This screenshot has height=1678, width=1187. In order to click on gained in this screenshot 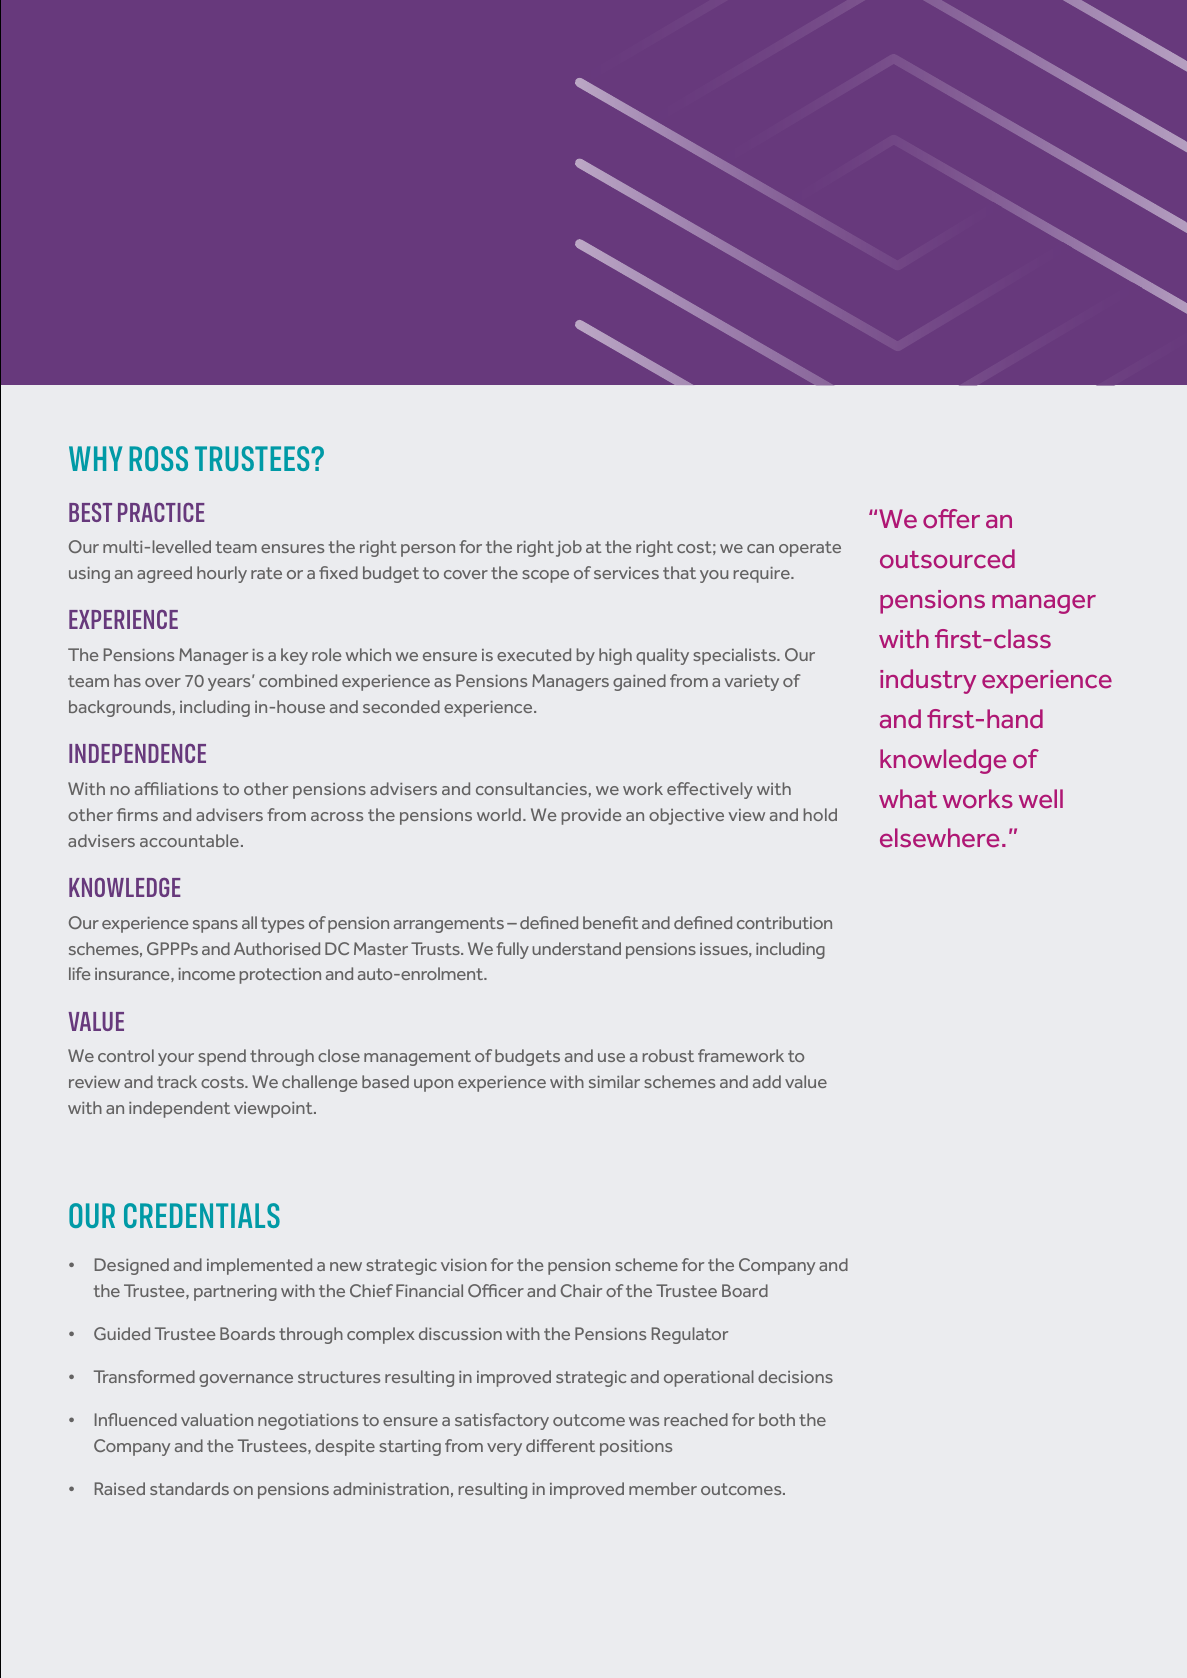, I will do `click(639, 682)`.
